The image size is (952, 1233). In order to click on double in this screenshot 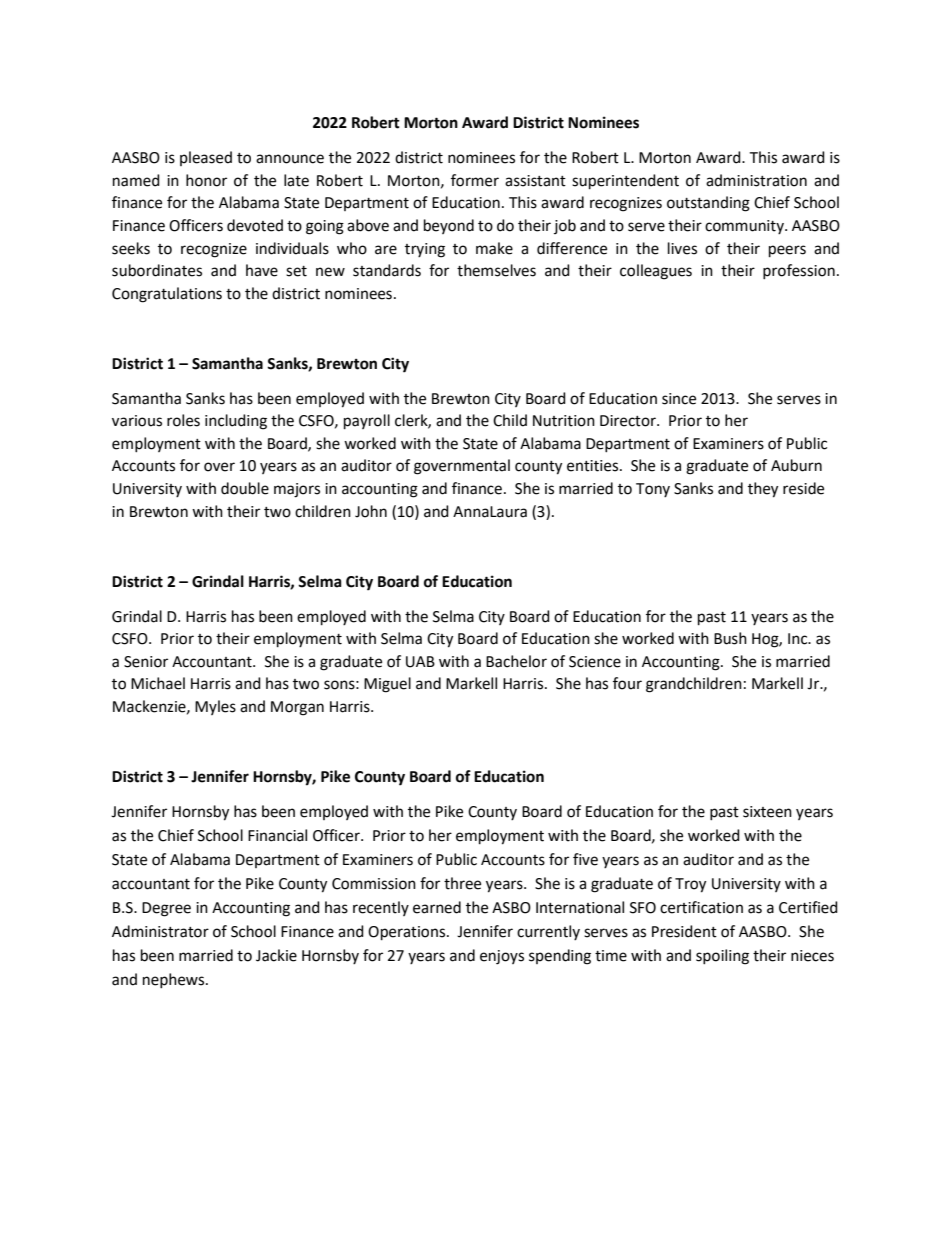, I will do `click(245, 488)`.
